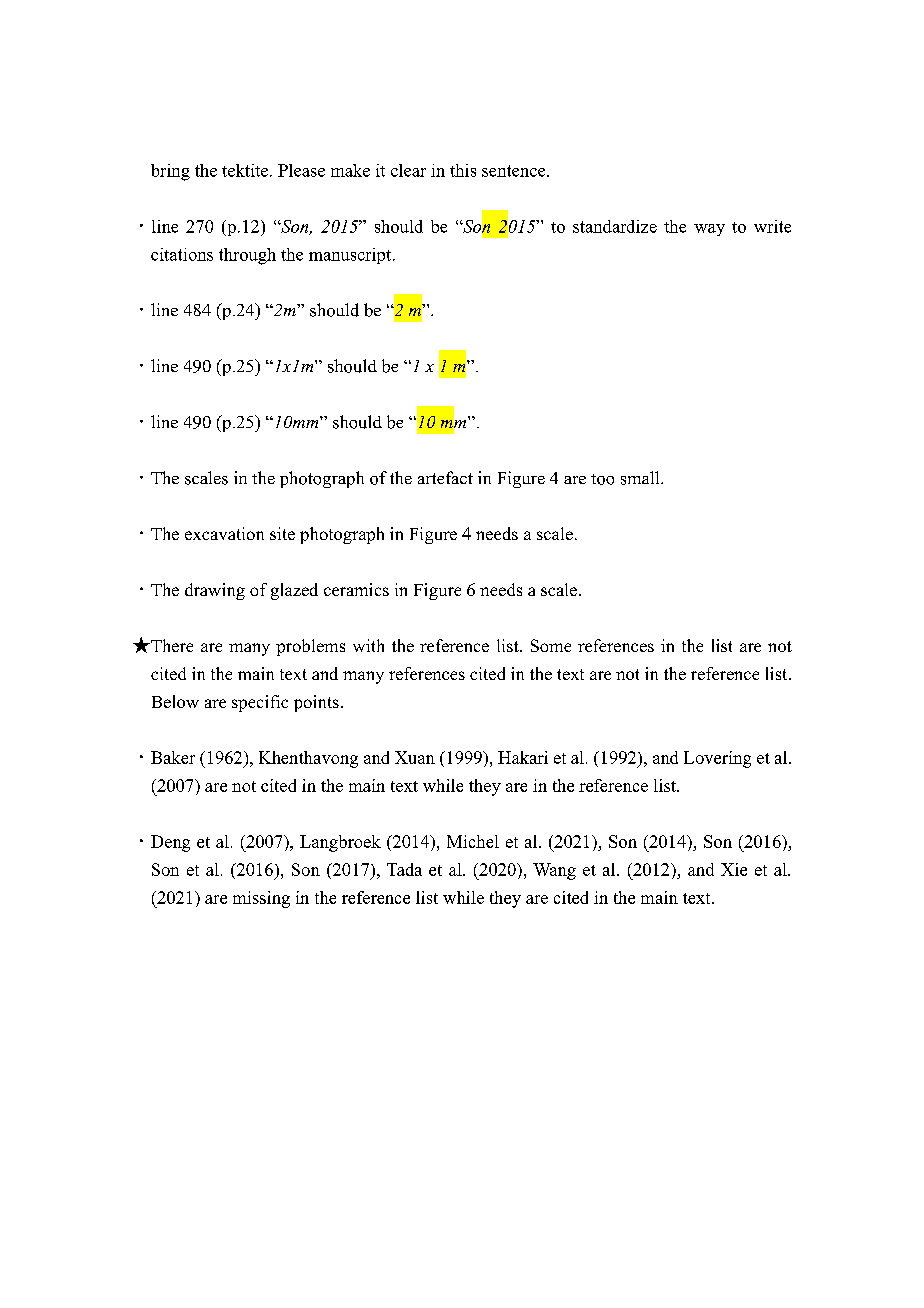 The width and height of the image is (924, 1308). I want to click on small, so click(641, 478).
